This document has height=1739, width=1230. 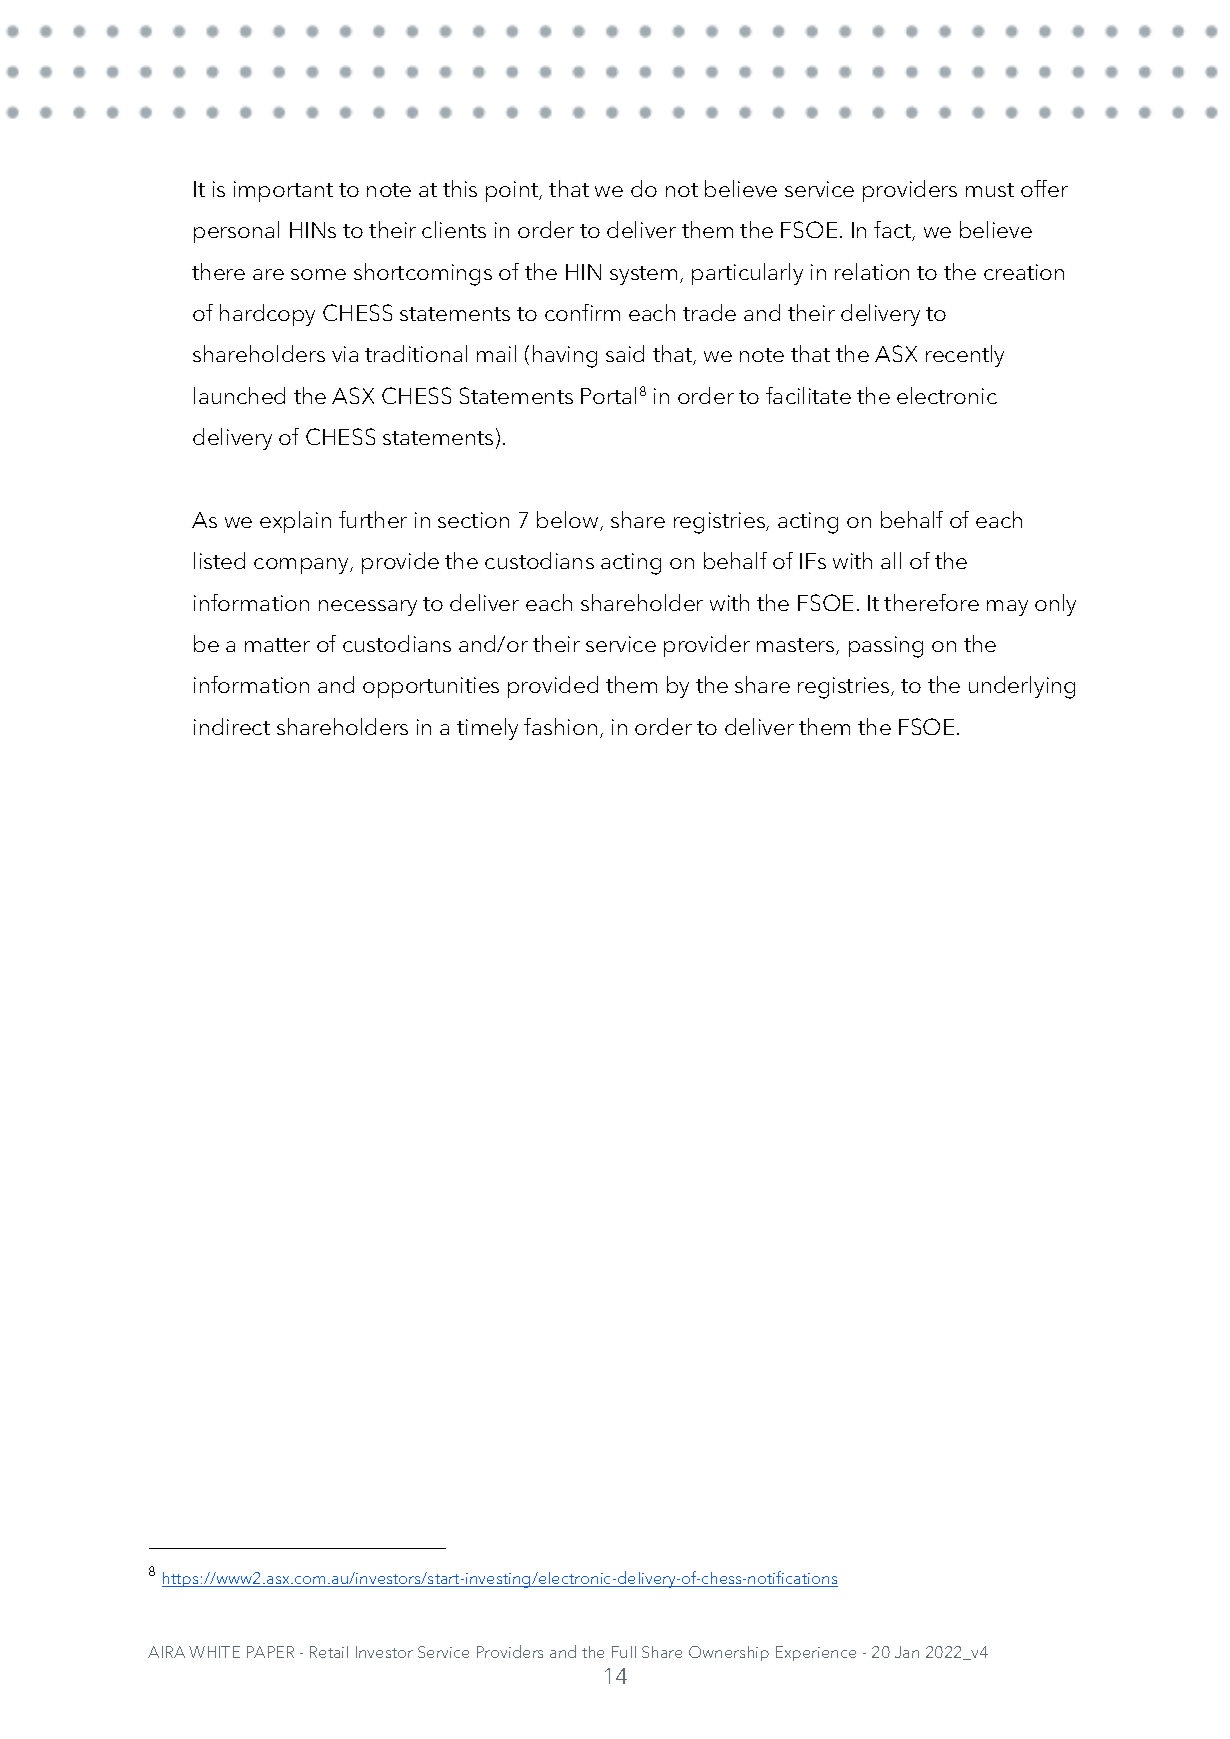 I want to click on personal, so click(x=236, y=232).
